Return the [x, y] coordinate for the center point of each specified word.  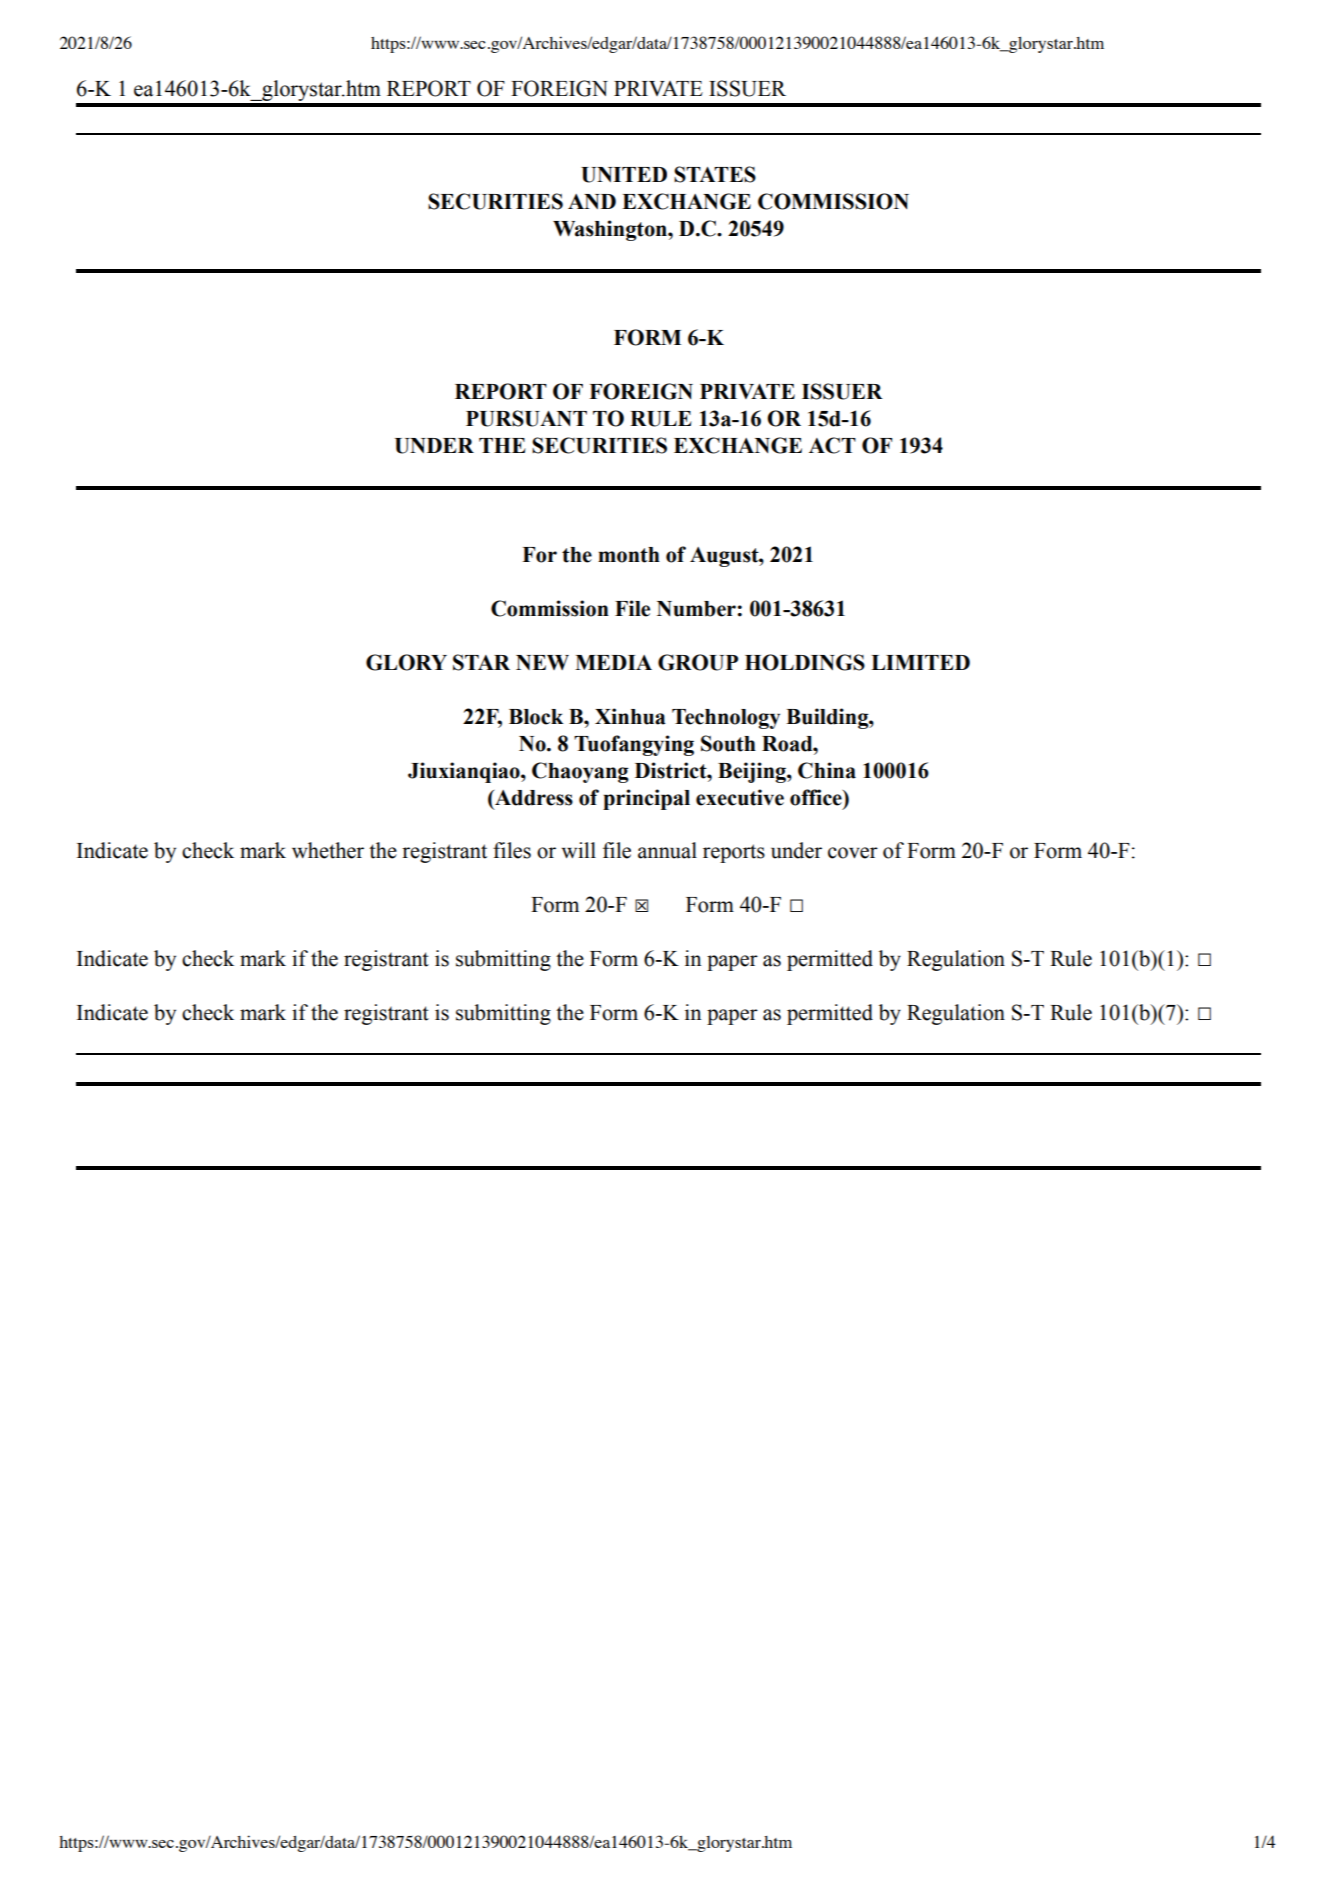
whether [328, 850]
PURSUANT [526, 418]
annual [667, 850]
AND [592, 201]
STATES [715, 174]
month [629, 555]
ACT [832, 445]
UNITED [624, 175]
